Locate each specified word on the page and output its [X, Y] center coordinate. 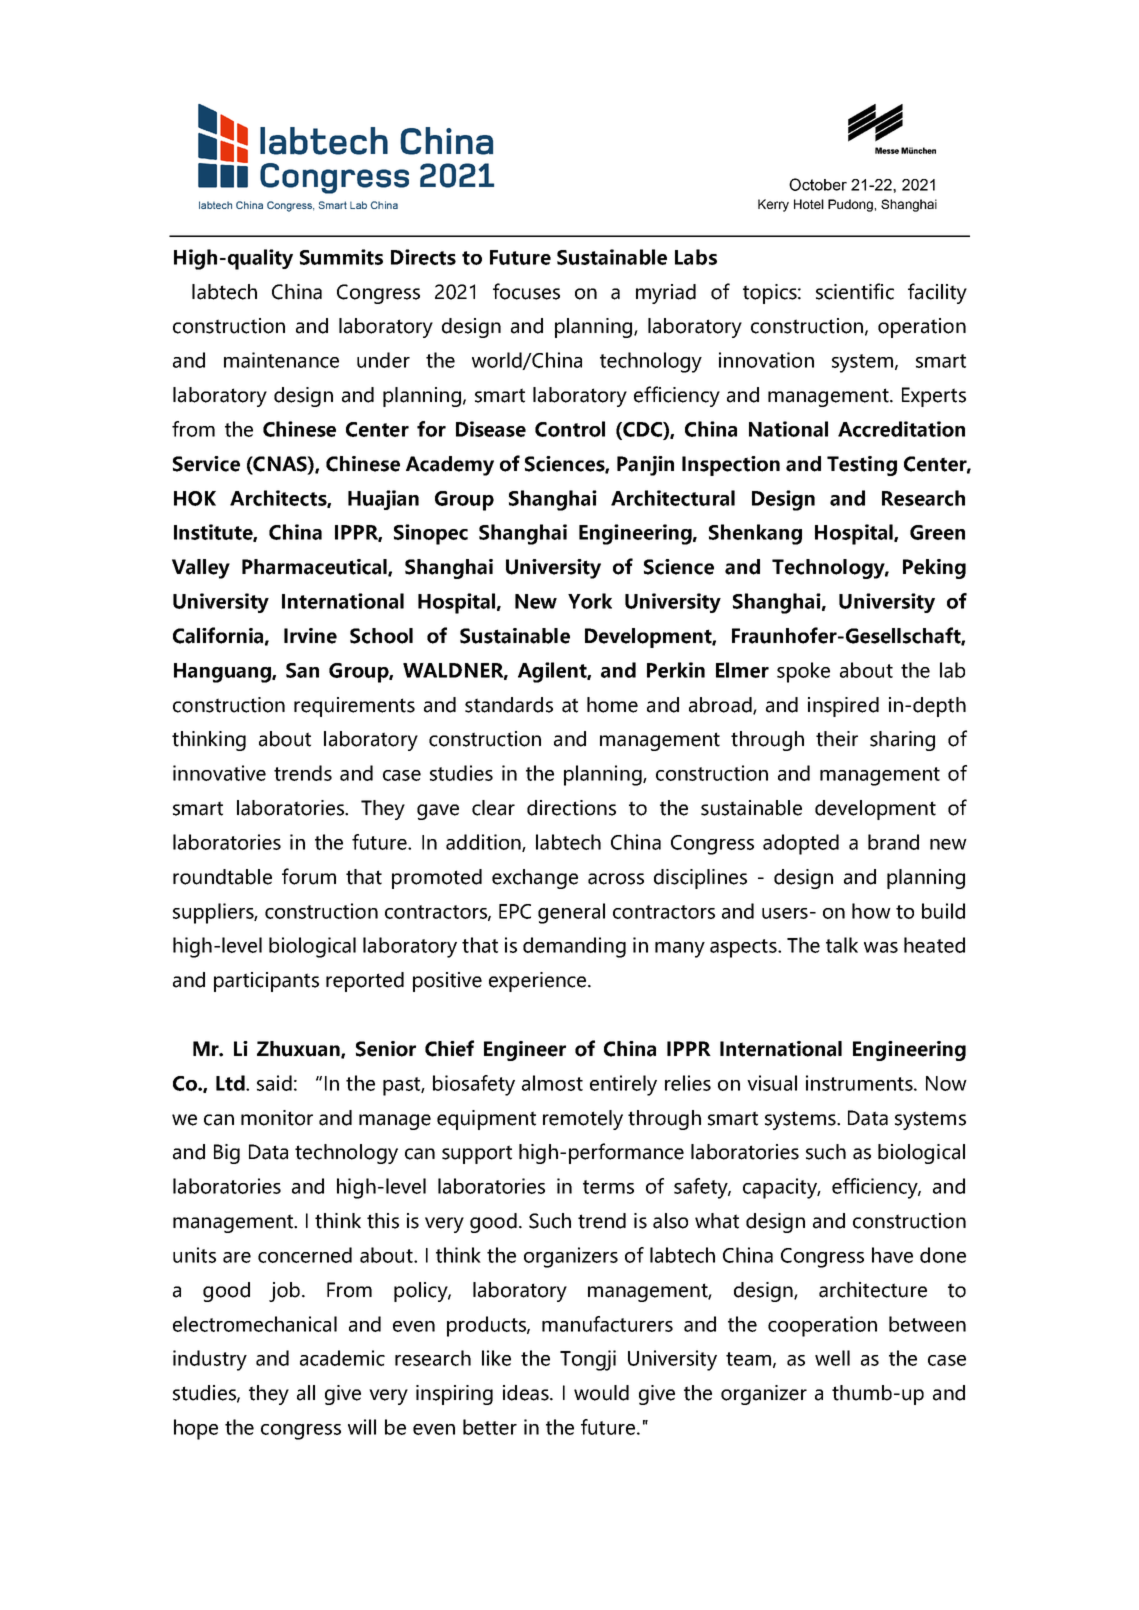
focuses [526, 291]
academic [342, 1358]
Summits [341, 257]
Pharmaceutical [315, 568]
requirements [354, 707]
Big [227, 1154]
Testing [862, 466]
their [837, 739]
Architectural [673, 498]
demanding [574, 947]
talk [842, 945]
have [892, 1255]
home [612, 705]
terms [608, 1187]
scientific [855, 291]
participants [266, 982]
